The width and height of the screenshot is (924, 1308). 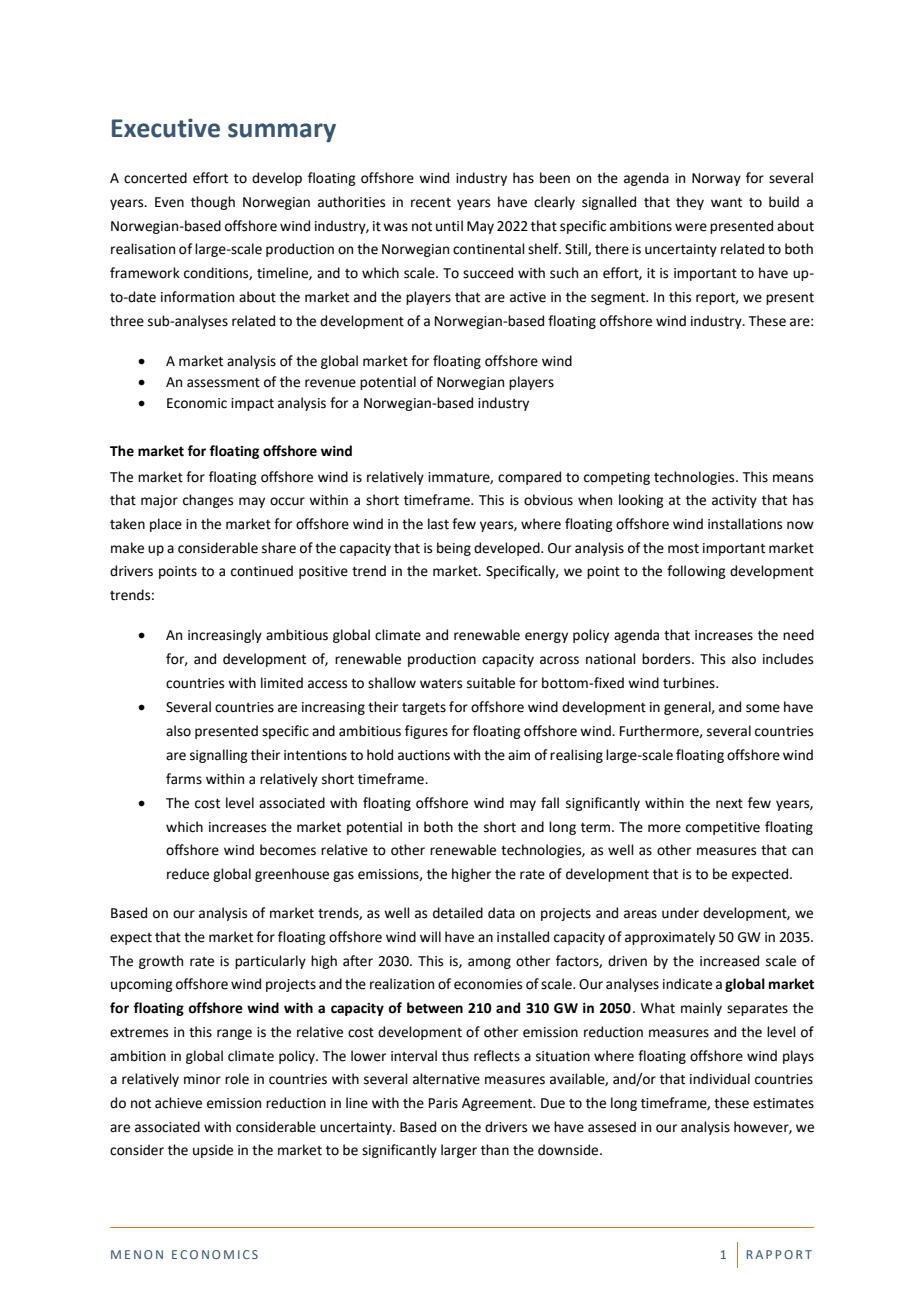 What do you see at coordinates (729, 804) in the screenshot?
I see `next` at bounding box center [729, 804].
